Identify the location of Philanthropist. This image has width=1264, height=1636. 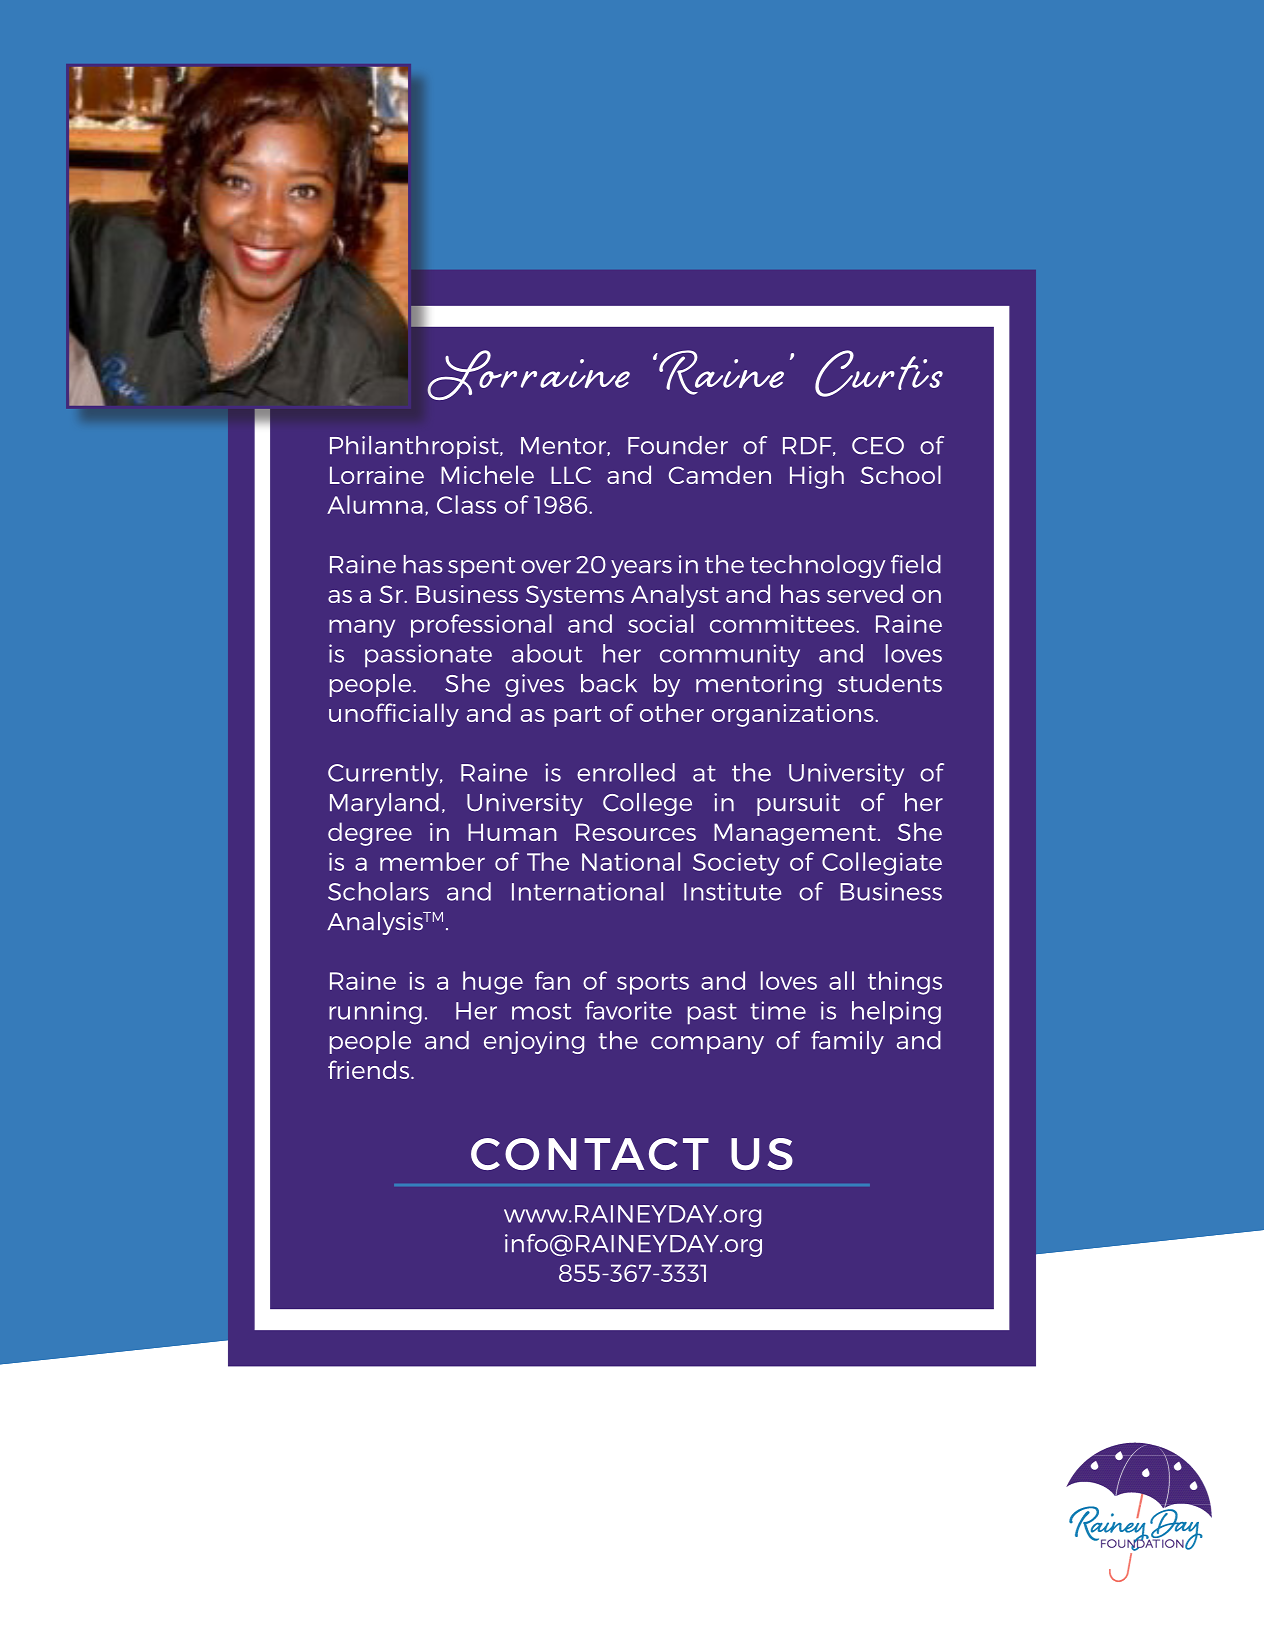
(415, 447).
